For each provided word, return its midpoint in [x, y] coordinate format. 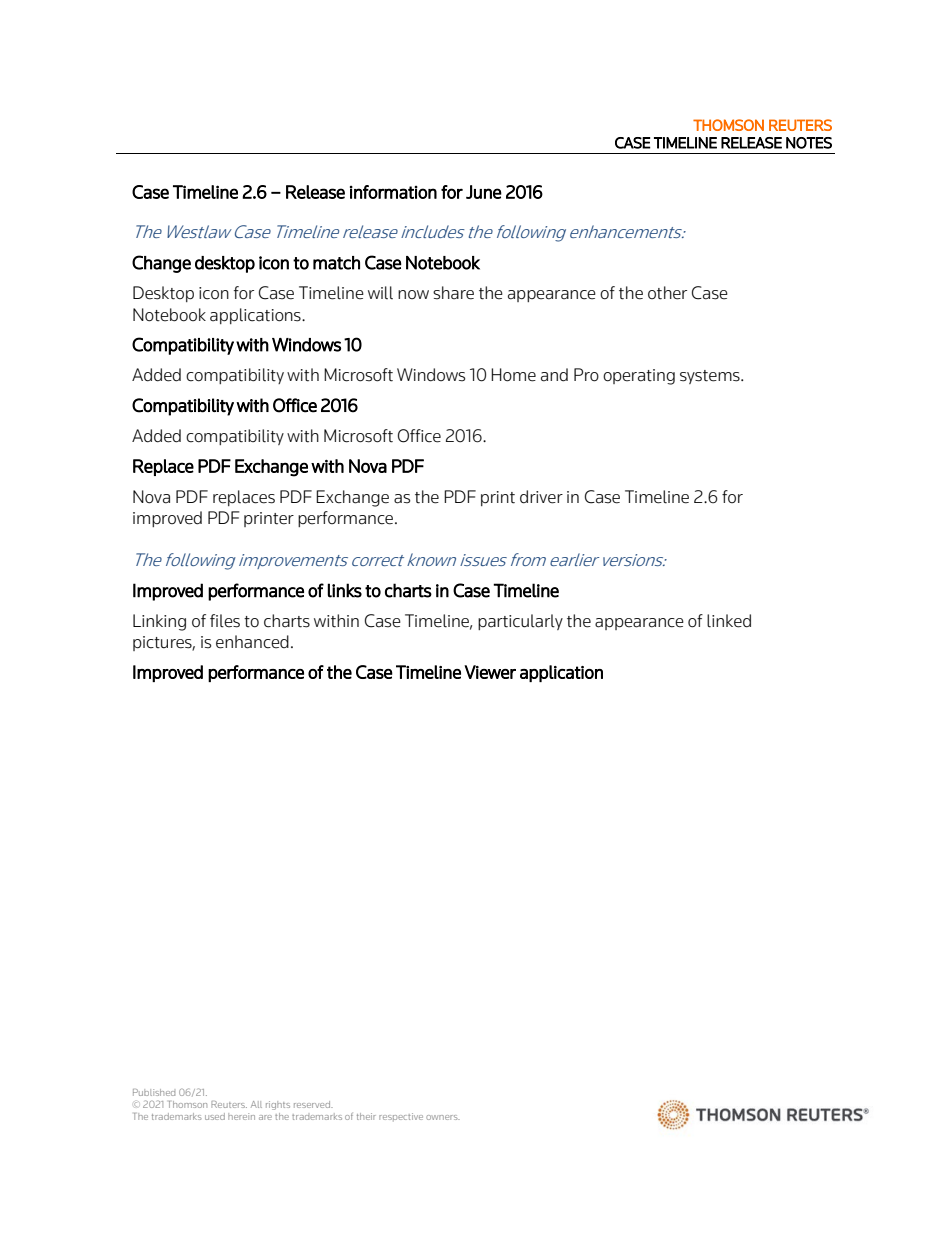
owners [443, 1117]
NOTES [809, 143]
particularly [520, 622]
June [484, 192]
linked [729, 621]
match [336, 263]
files [225, 621]
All [256, 1104]
